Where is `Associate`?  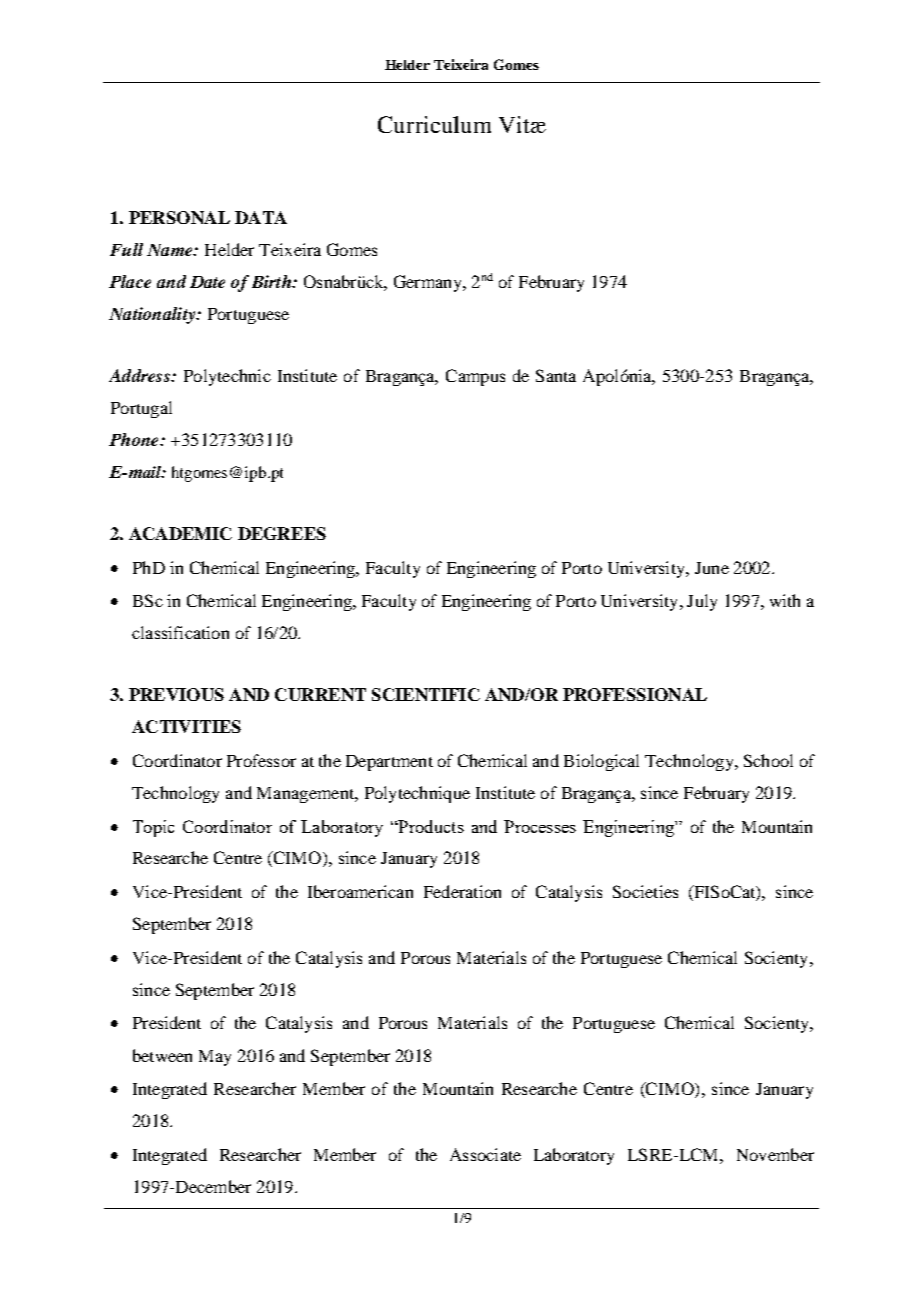
Associate is located at coordinates (485, 1154).
